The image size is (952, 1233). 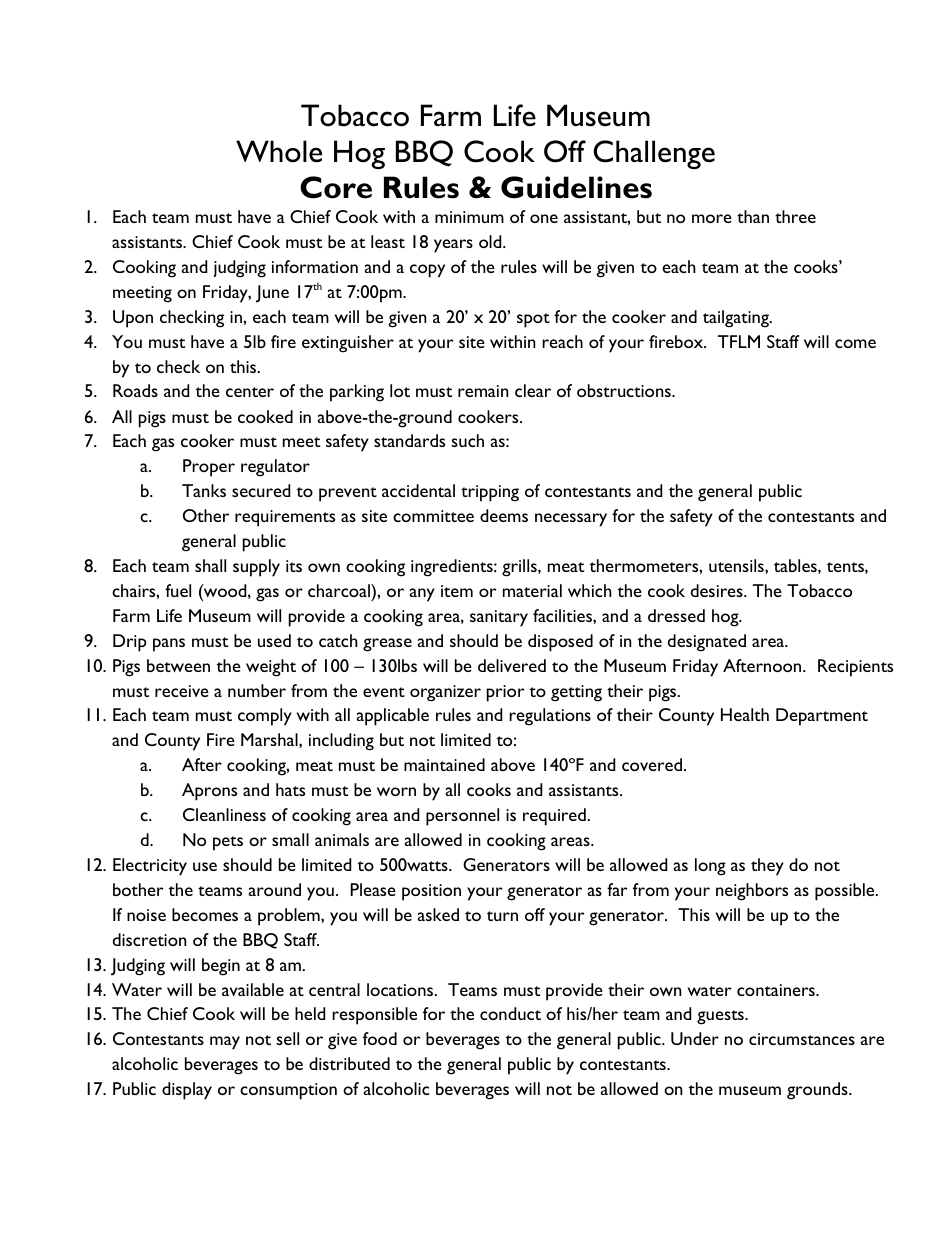 What do you see at coordinates (225, 1043) in the image?
I see `may` at bounding box center [225, 1043].
